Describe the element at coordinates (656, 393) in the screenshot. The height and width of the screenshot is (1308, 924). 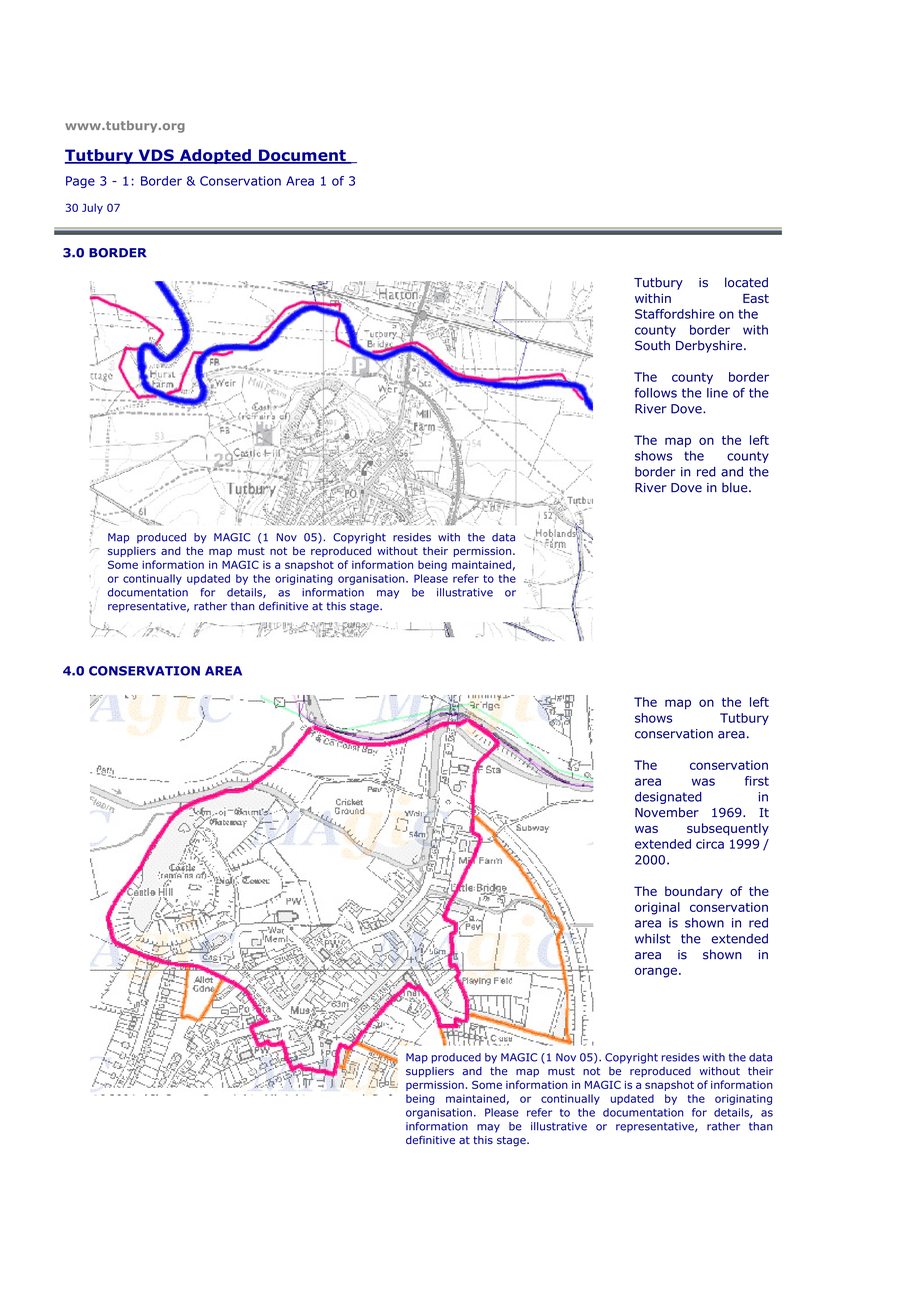
I see `follows` at that location.
